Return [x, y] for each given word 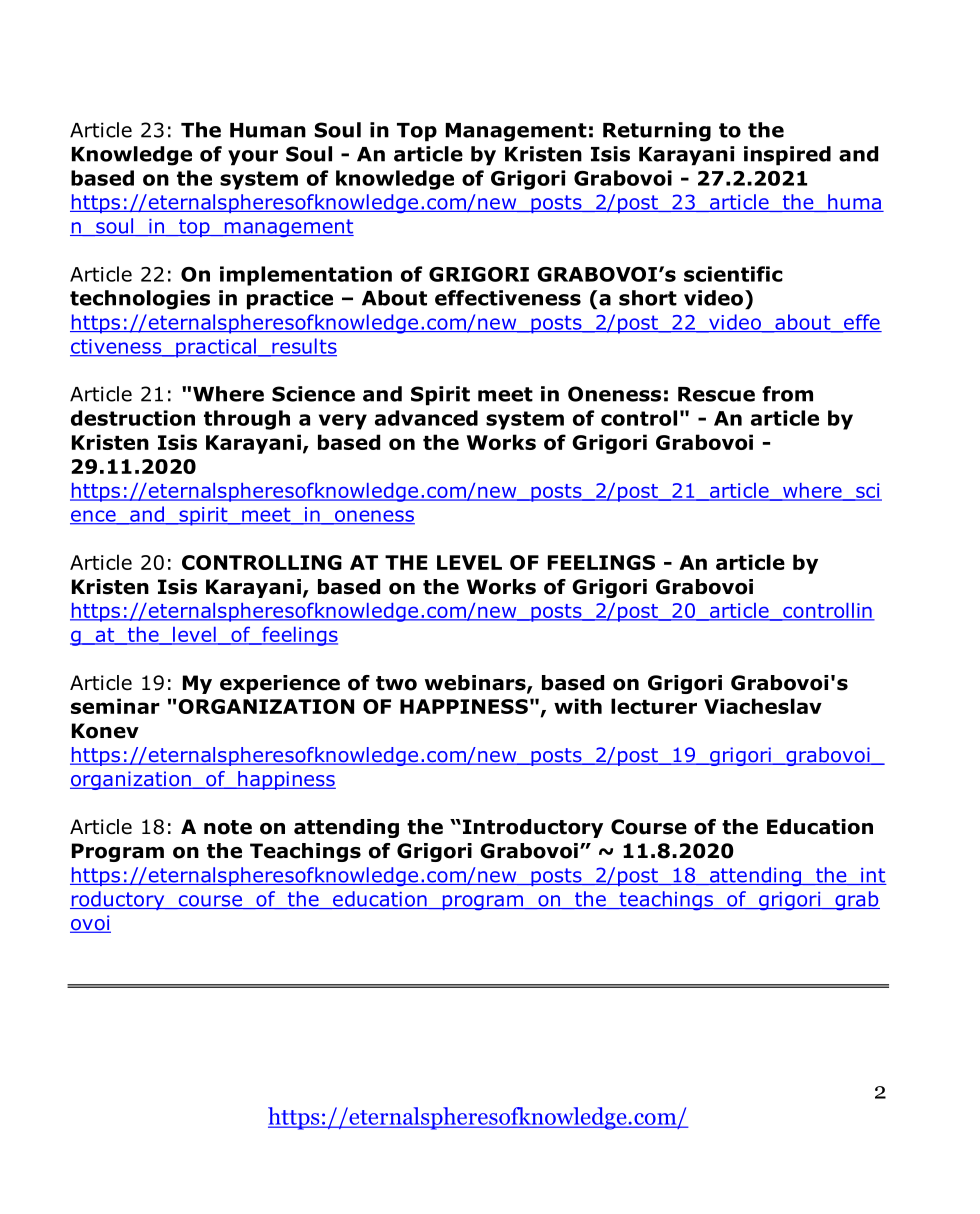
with [578, 706]
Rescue [716, 394]
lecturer [654, 706]
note [228, 827]
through [247, 420]
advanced [426, 418]
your [253, 158]
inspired [787, 156]
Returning [657, 132]
